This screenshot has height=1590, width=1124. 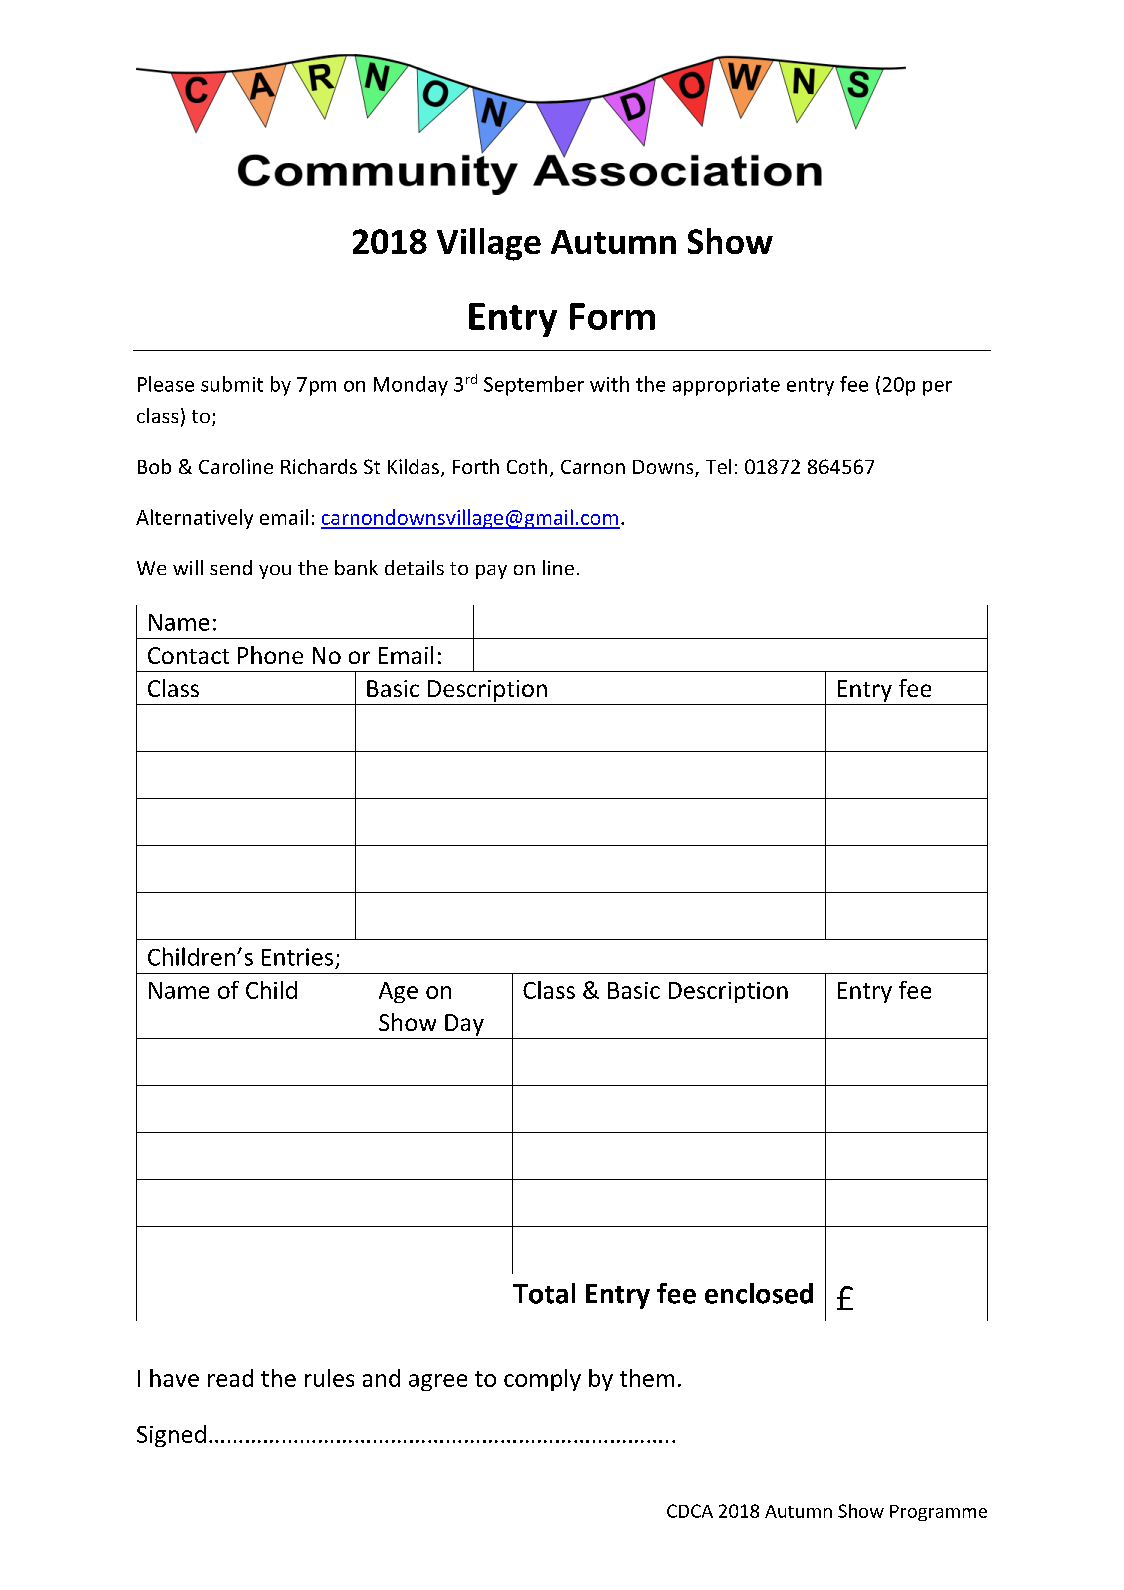 What do you see at coordinates (491, 572) in the screenshot?
I see `pay` at bounding box center [491, 572].
